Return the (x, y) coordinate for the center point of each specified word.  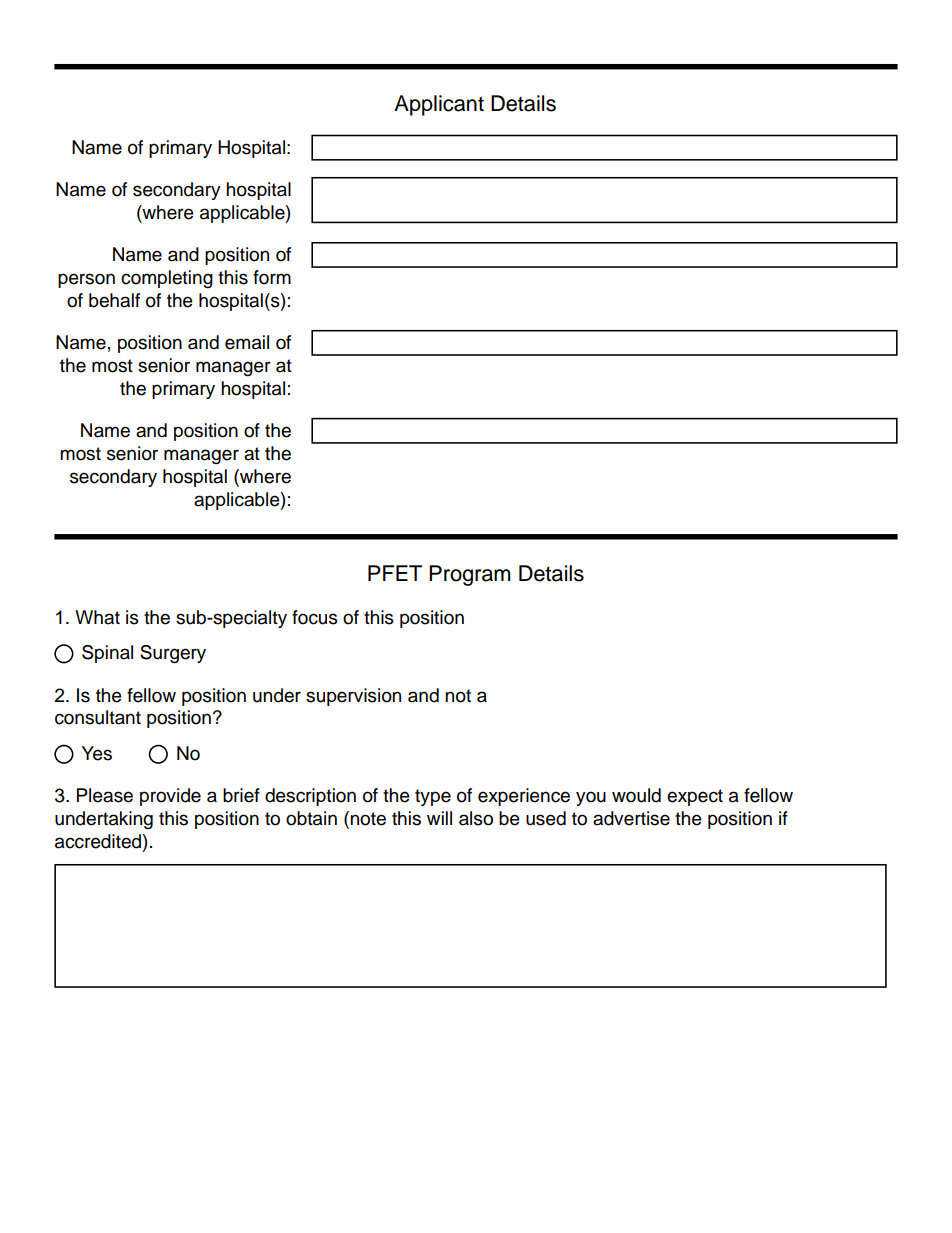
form (272, 277)
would (636, 795)
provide (170, 797)
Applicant (439, 105)
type (433, 797)
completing (167, 279)
